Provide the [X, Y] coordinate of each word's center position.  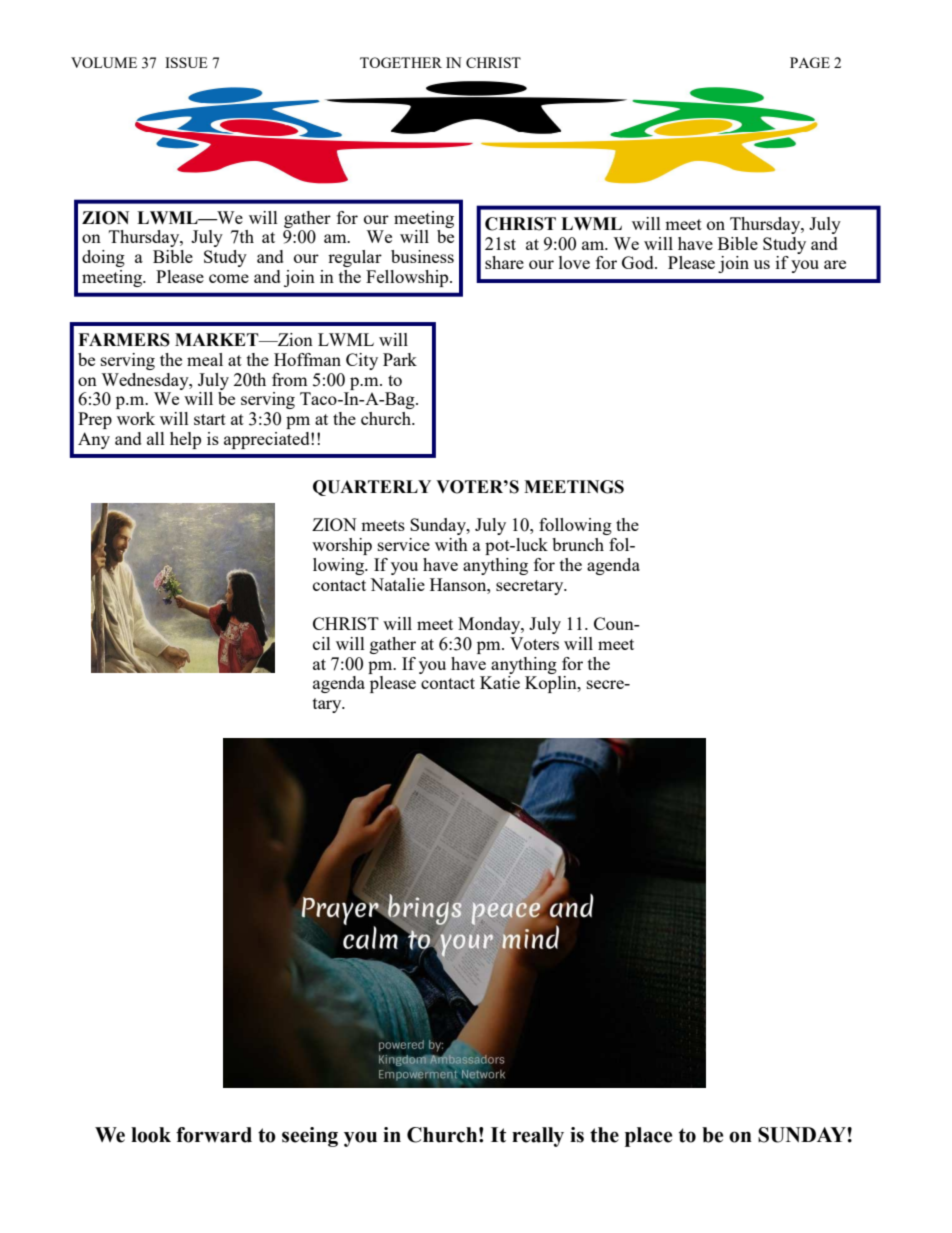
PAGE [810, 62]
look [151, 1135]
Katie [500, 682]
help [185, 440]
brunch [578, 544]
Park [400, 359]
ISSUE [186, 62]
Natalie [397, 584]
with [451, 544]
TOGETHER [401, 62]
